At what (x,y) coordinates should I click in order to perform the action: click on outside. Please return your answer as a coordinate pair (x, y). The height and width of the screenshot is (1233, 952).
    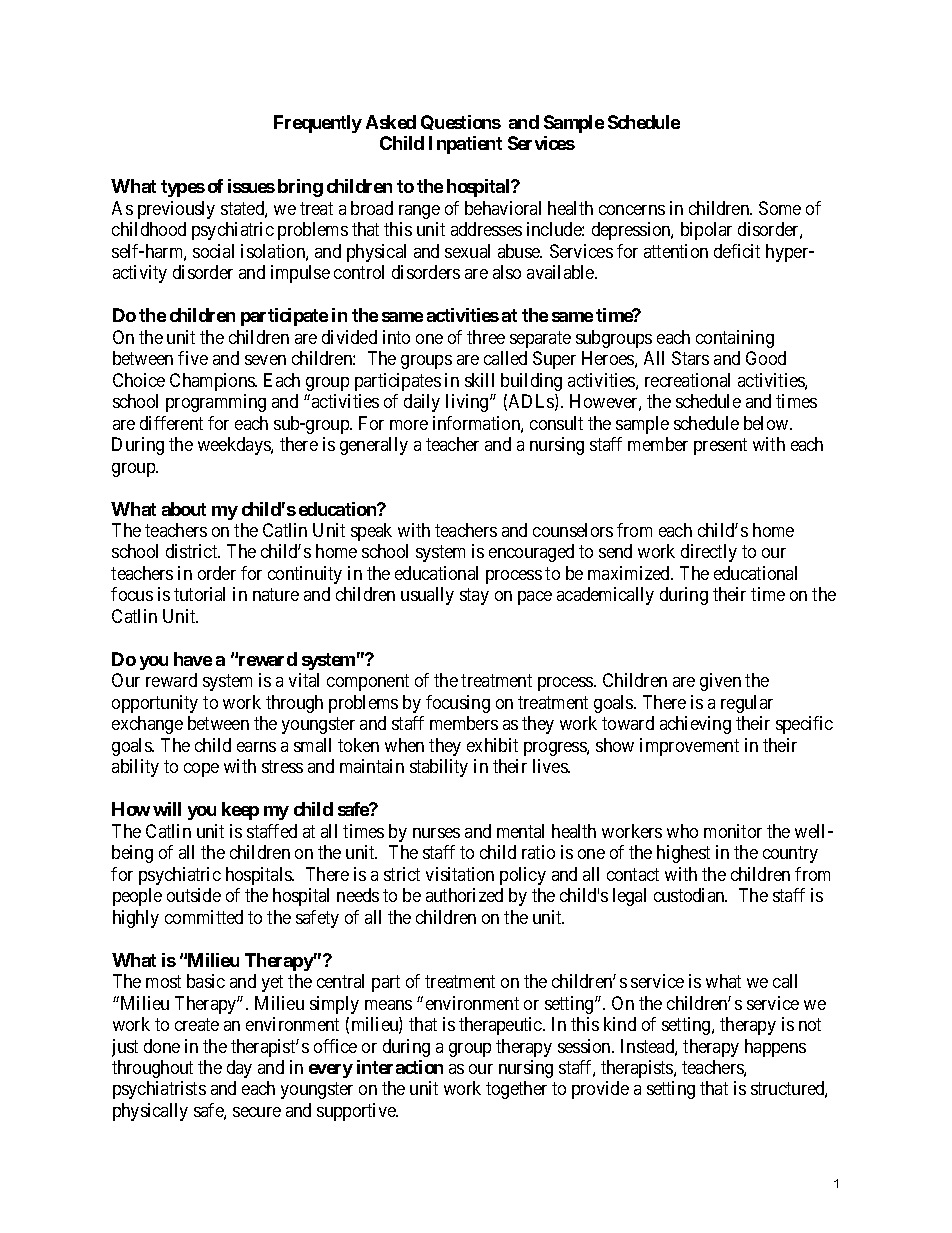
    Looking at the image, I should click on (194, 895).
